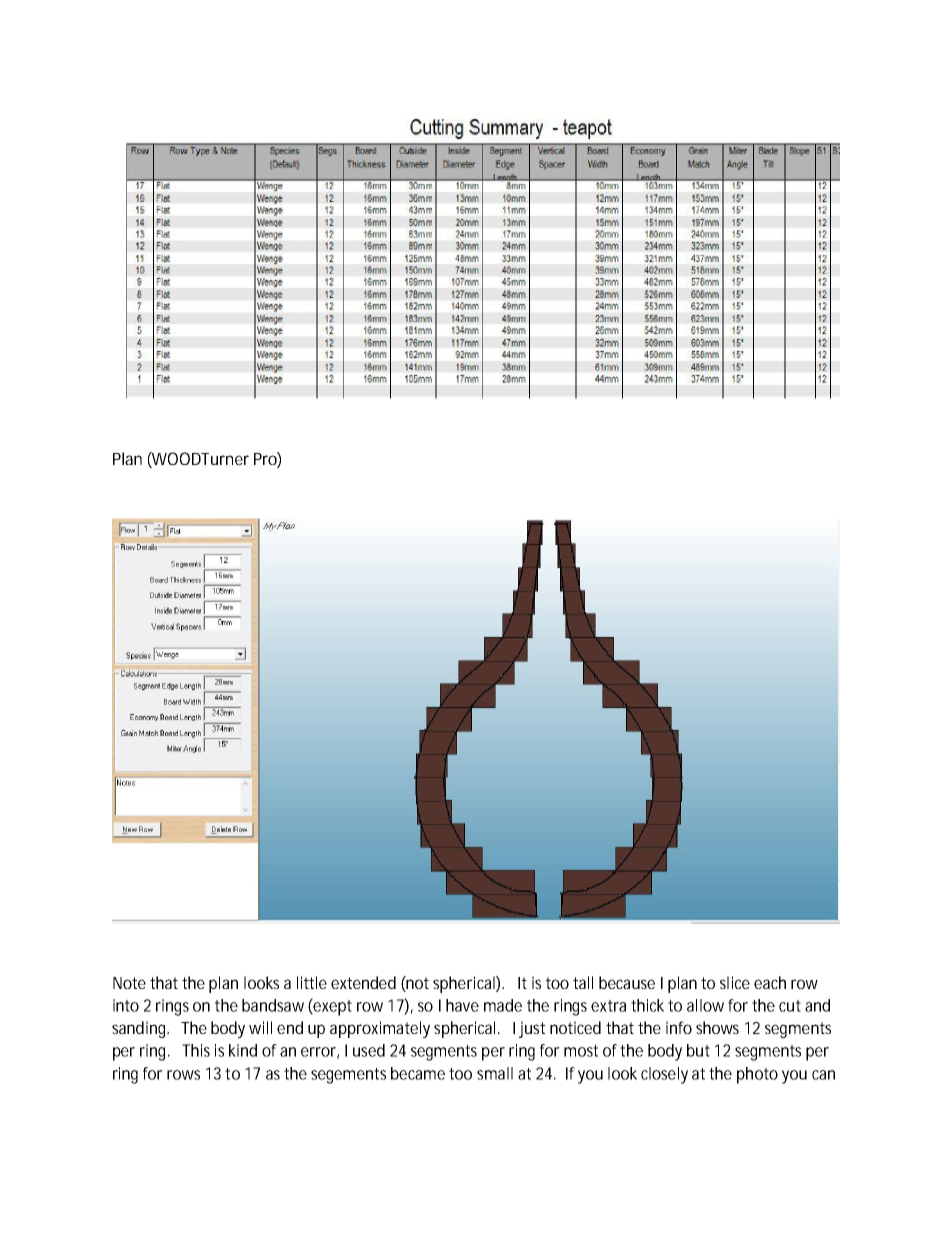 This page has height=1233, width=952. I want to click on allow, so click(705, 1005).
